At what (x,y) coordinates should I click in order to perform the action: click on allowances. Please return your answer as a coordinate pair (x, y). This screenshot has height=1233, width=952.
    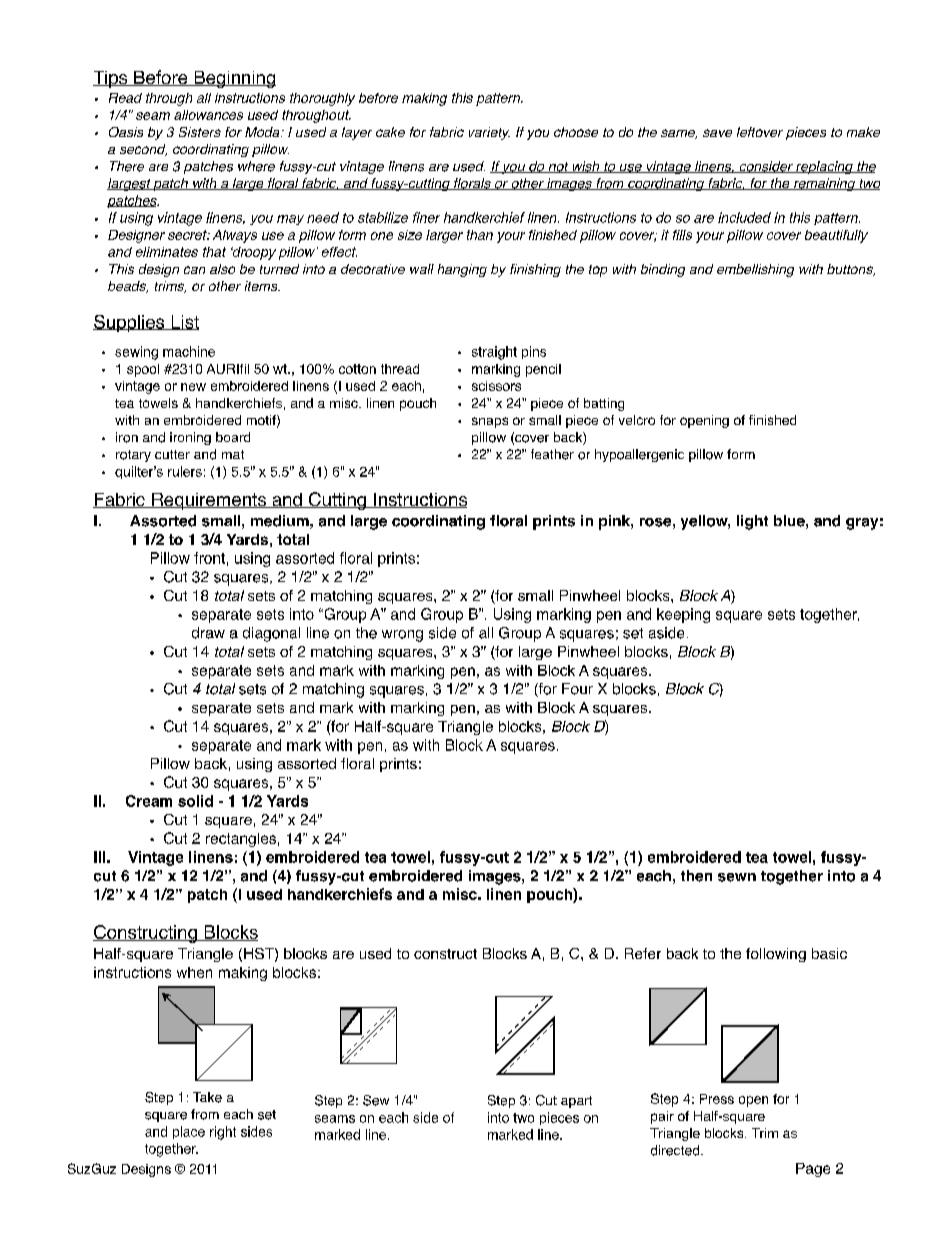
    Looking at the image, I should click on (208, 115).
